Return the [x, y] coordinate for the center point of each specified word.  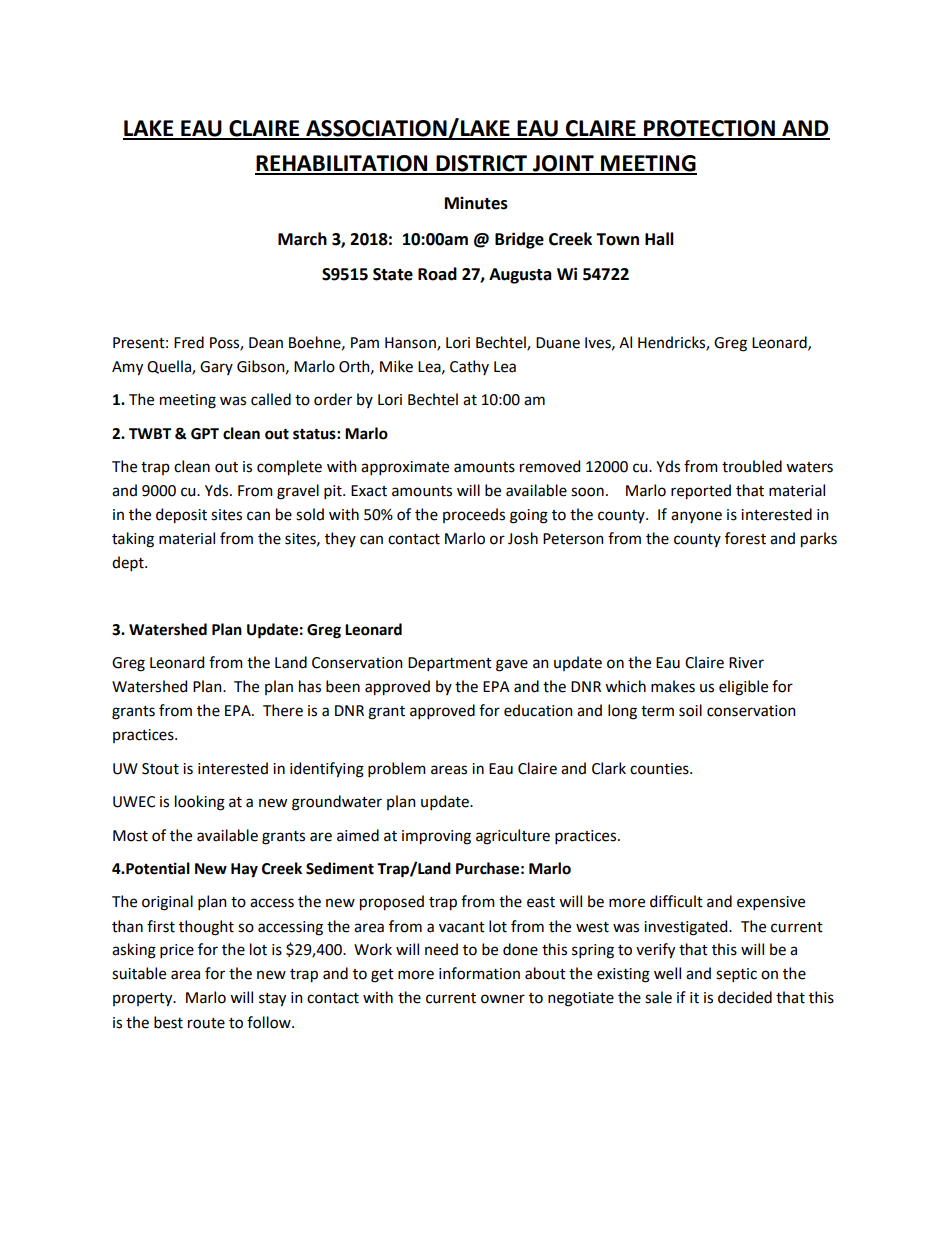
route [206, 1023]
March [302, 239]
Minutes [476, 203]
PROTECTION [709, 129]
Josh [523, 538]
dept [129, 563]
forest [745, 538]
